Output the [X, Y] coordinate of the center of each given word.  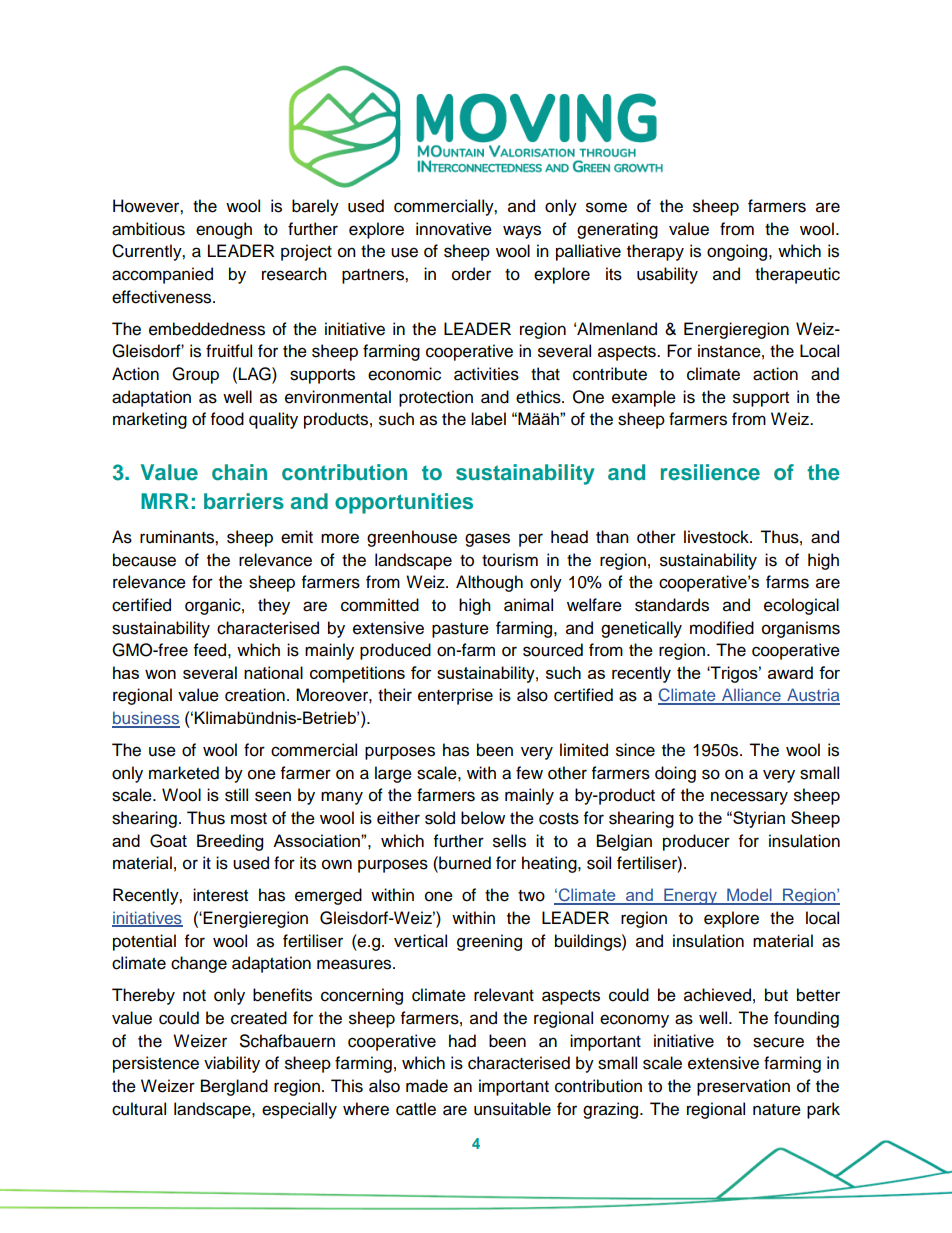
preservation [743, 1087]
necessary [749, 798]
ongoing [738, 252]
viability [232, 1064]
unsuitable [512, 1109]
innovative [454, 229]
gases [487, 540]
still [236, 795]
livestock [717, 537]
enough [224, 230]
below [483, 818]
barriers [244, 501]
